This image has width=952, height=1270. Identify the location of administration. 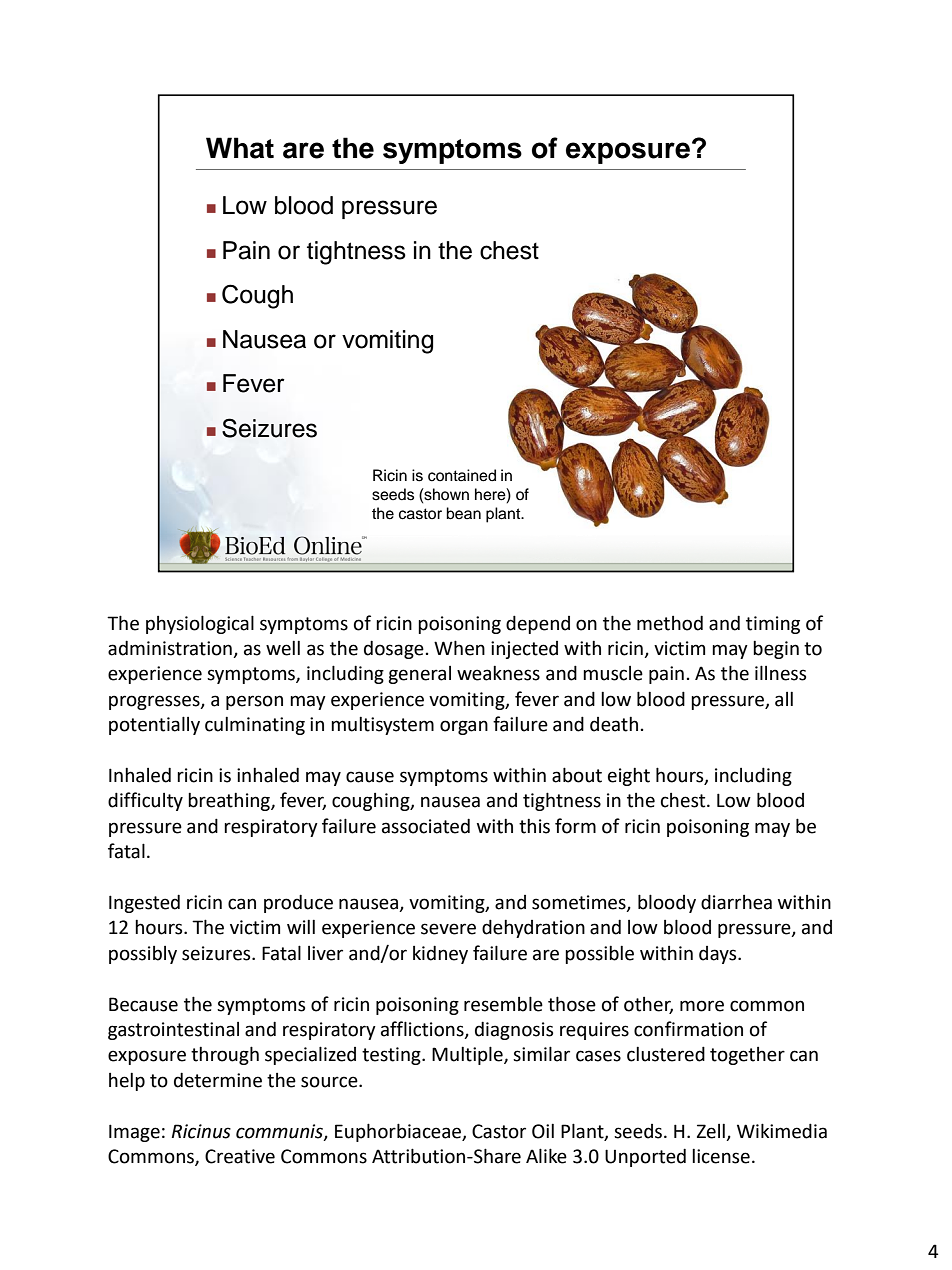
(171, 649).
